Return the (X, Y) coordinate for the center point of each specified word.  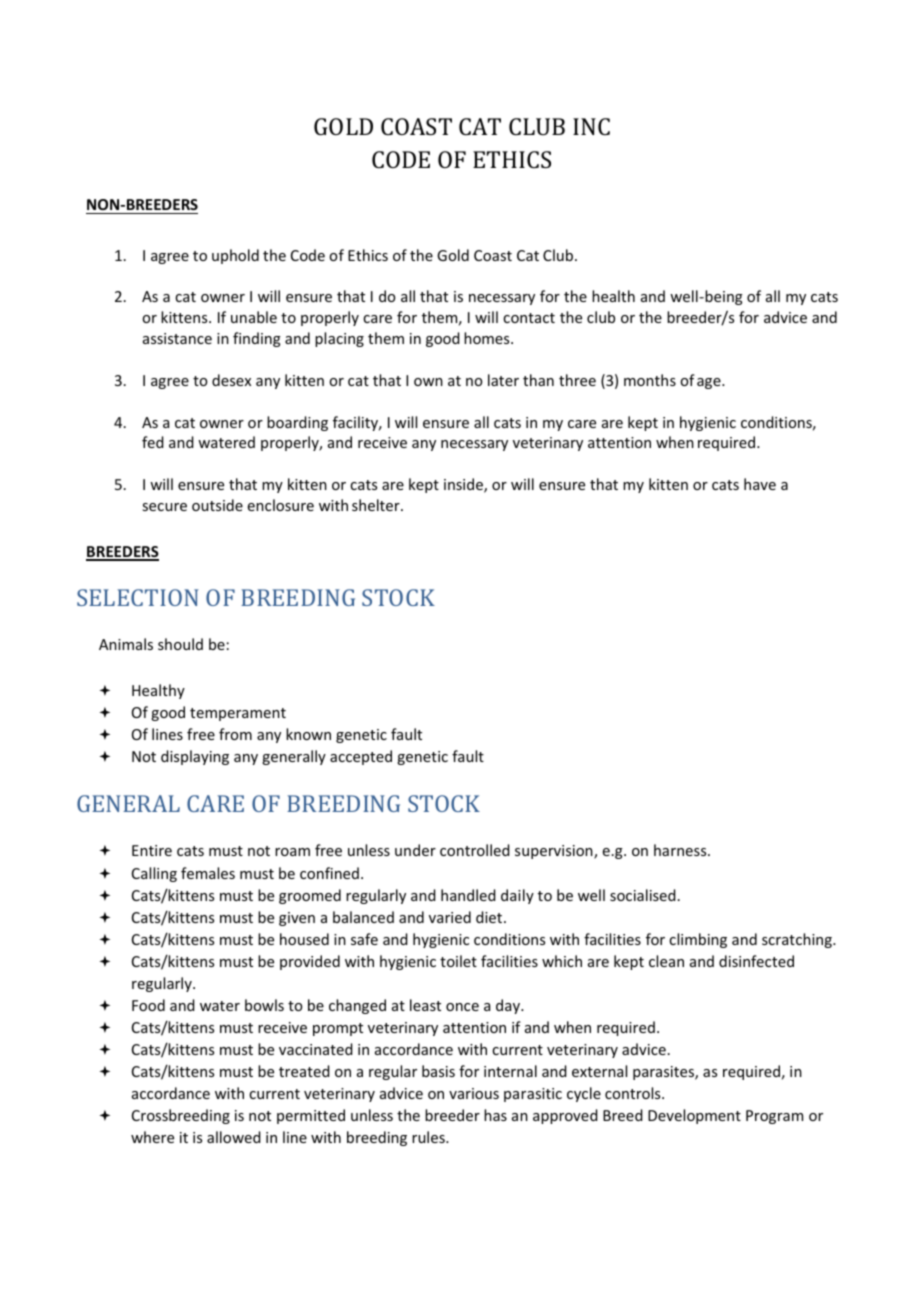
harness (681, 850)
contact (529, 318)
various (474, 1093)
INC (591, 126)
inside (464, 485)
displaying (195, 757)
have (760, 484)
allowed (234, 1137)
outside (217, 505)
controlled (475, 850)
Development (694, 1116)
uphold (235, 256)
